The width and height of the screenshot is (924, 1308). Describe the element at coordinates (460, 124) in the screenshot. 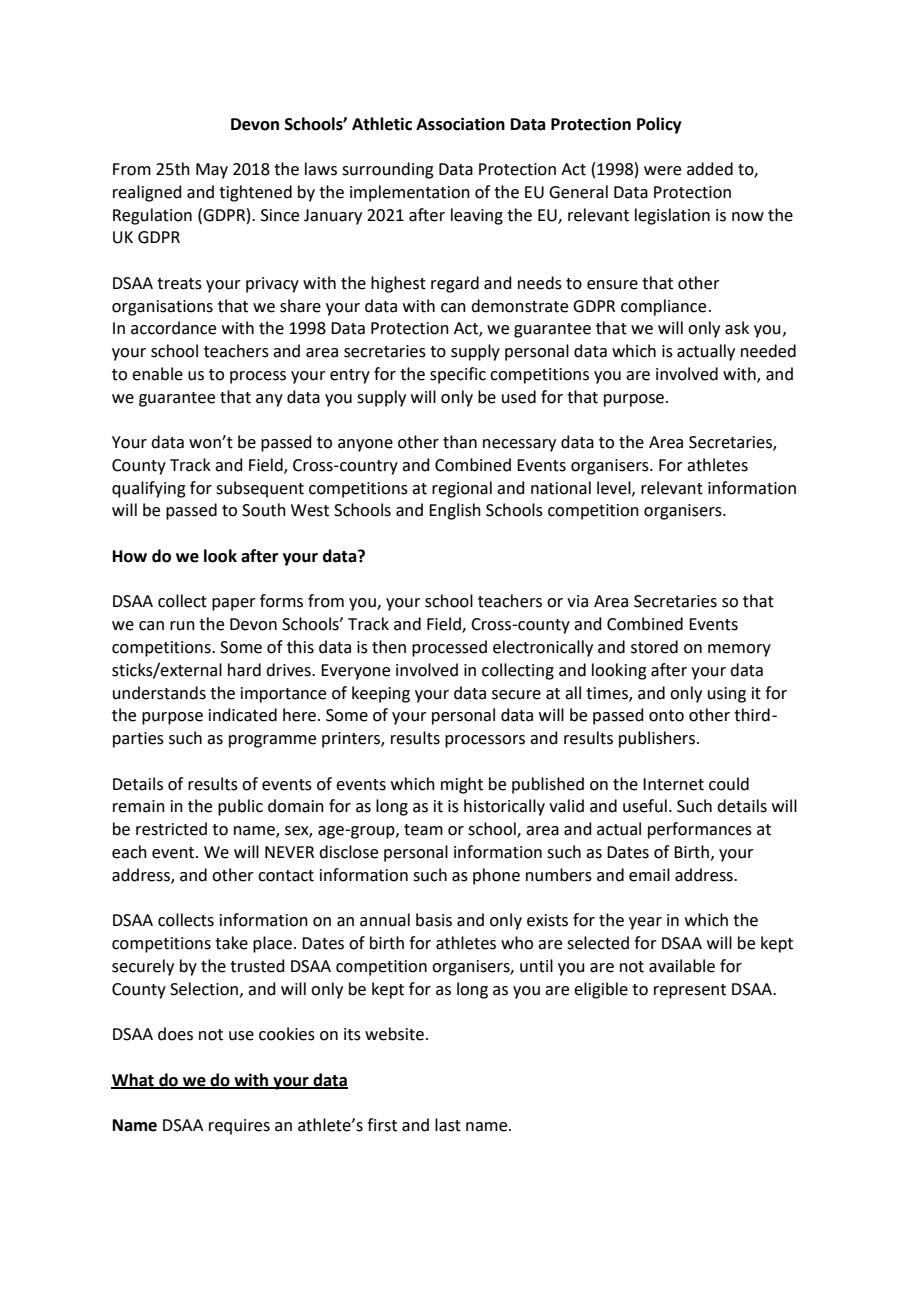

I see `Association` at that location.
